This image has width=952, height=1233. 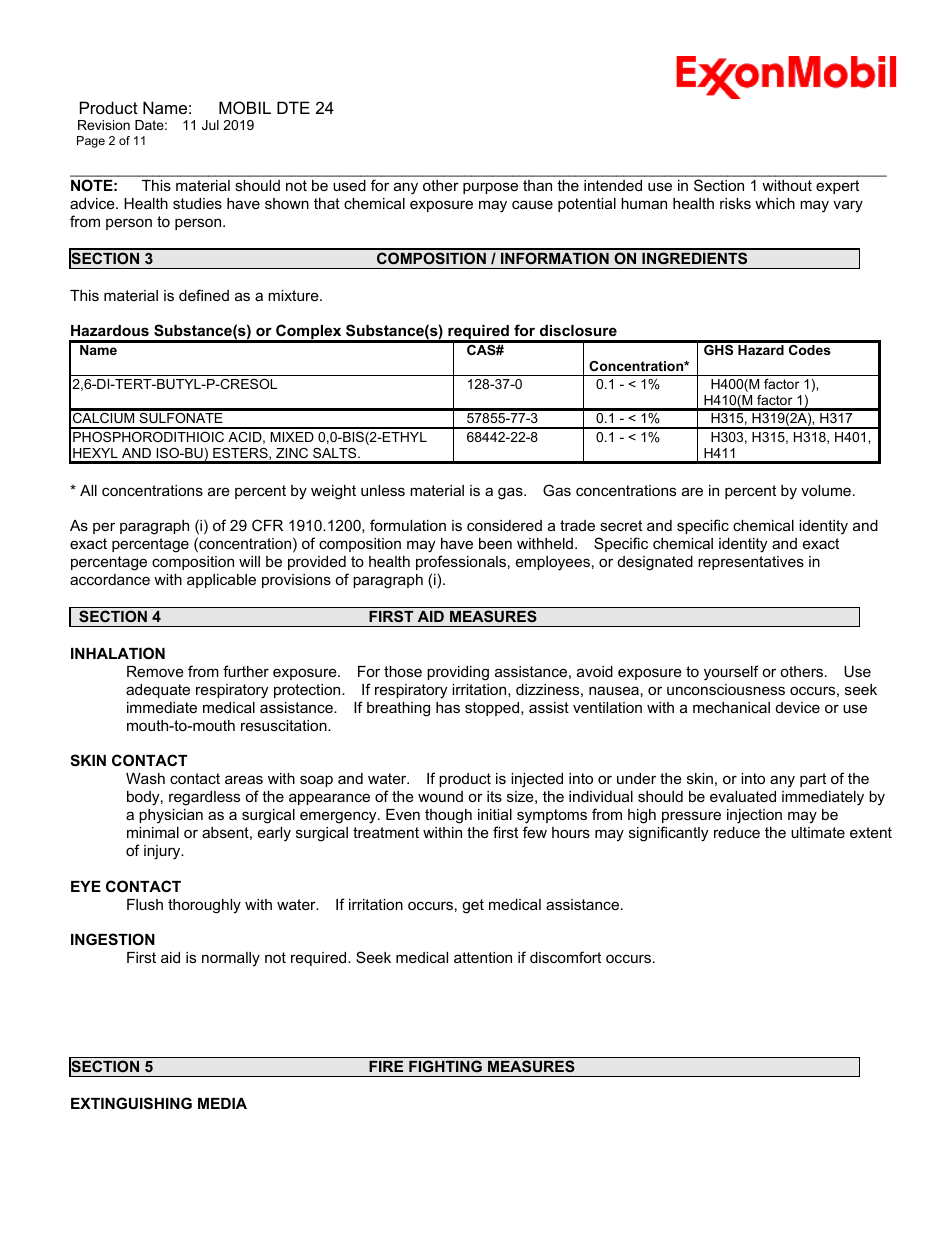 What do you see at coordinates (131, 1103) in the image?
I see `EXTINGUISHING` at bounding box center [131, 1103].
